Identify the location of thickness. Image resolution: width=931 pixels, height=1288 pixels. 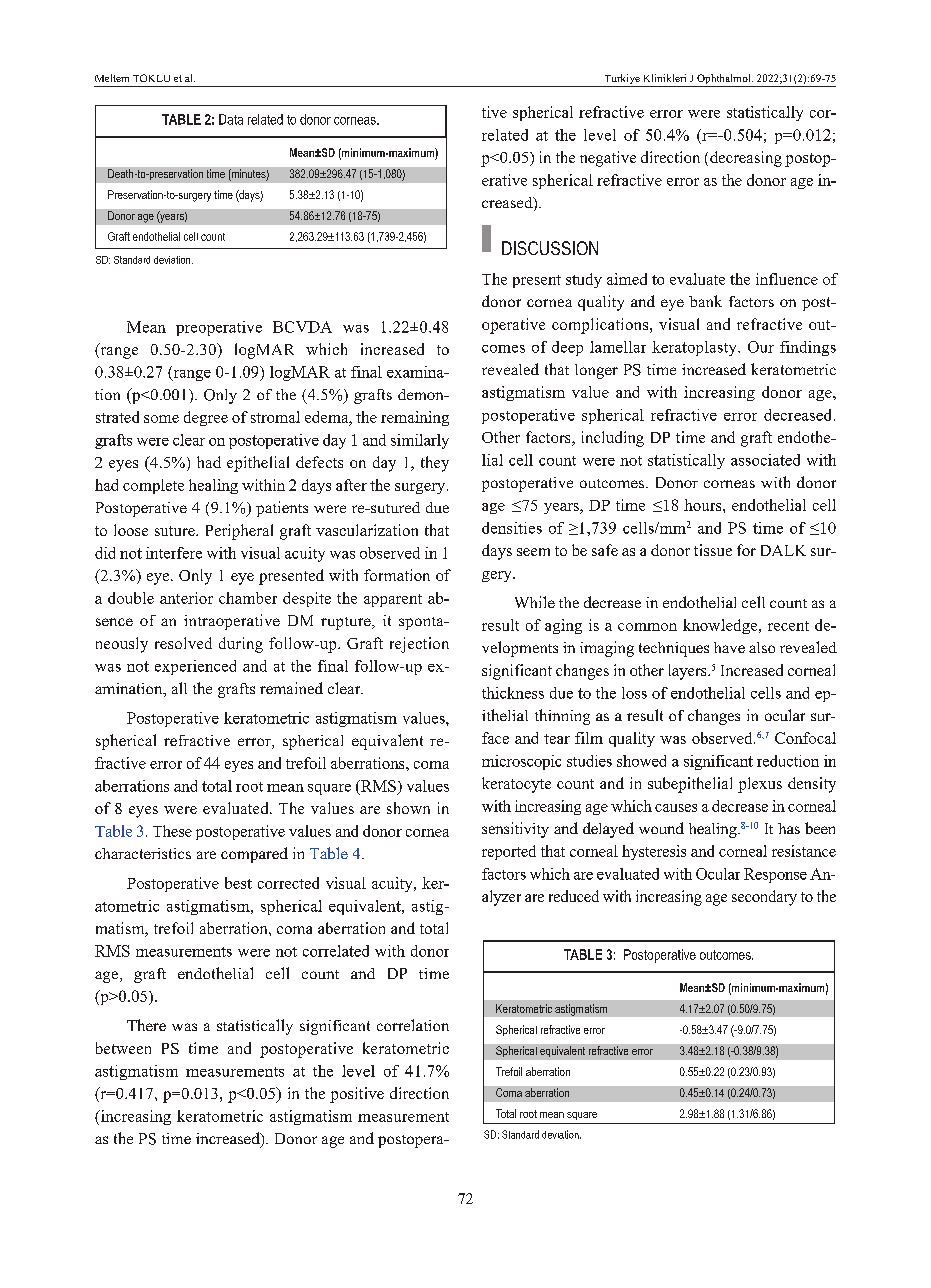
(513, 693).
